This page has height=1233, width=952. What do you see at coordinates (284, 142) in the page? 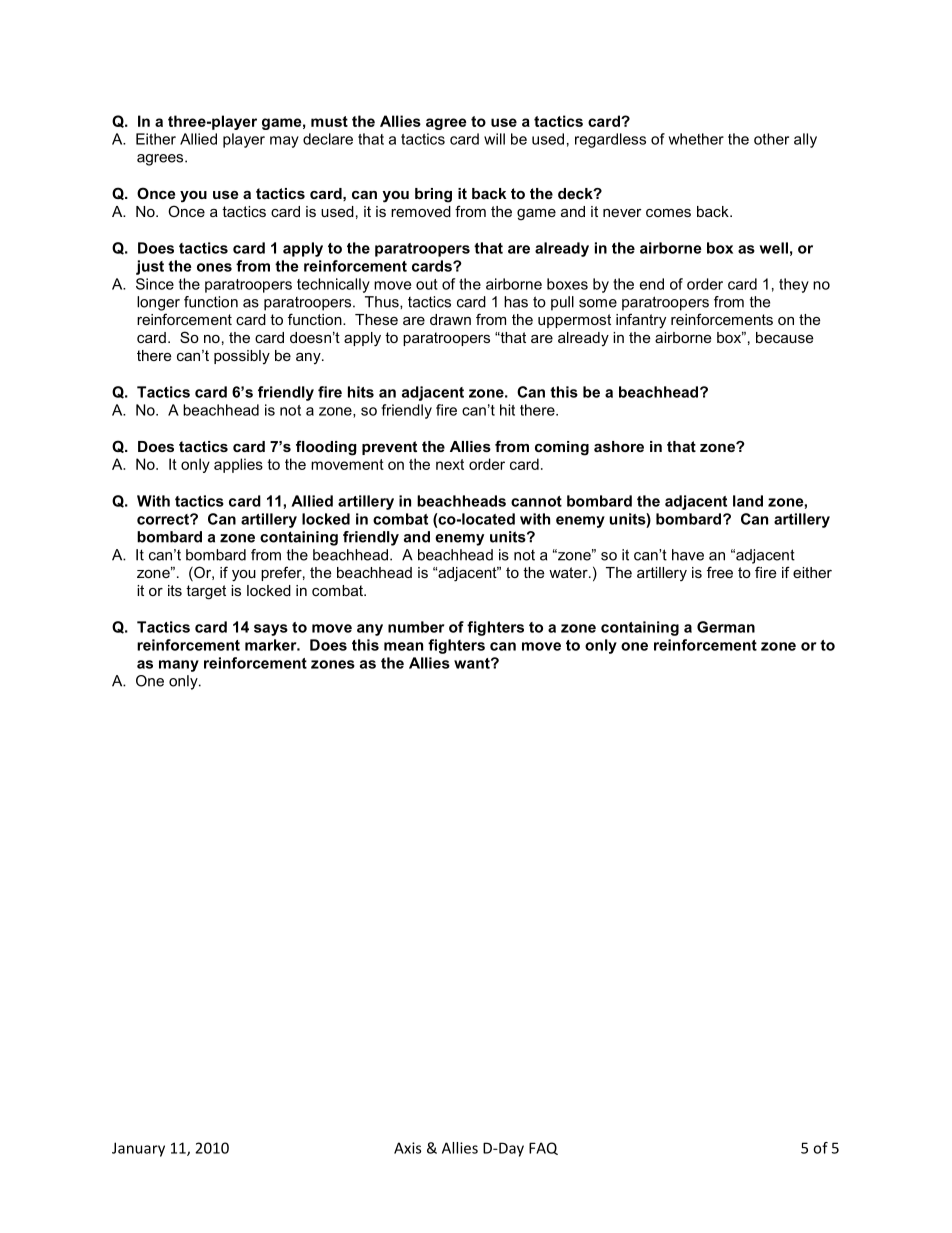
I see `may` at bounding box center [284, 142].
